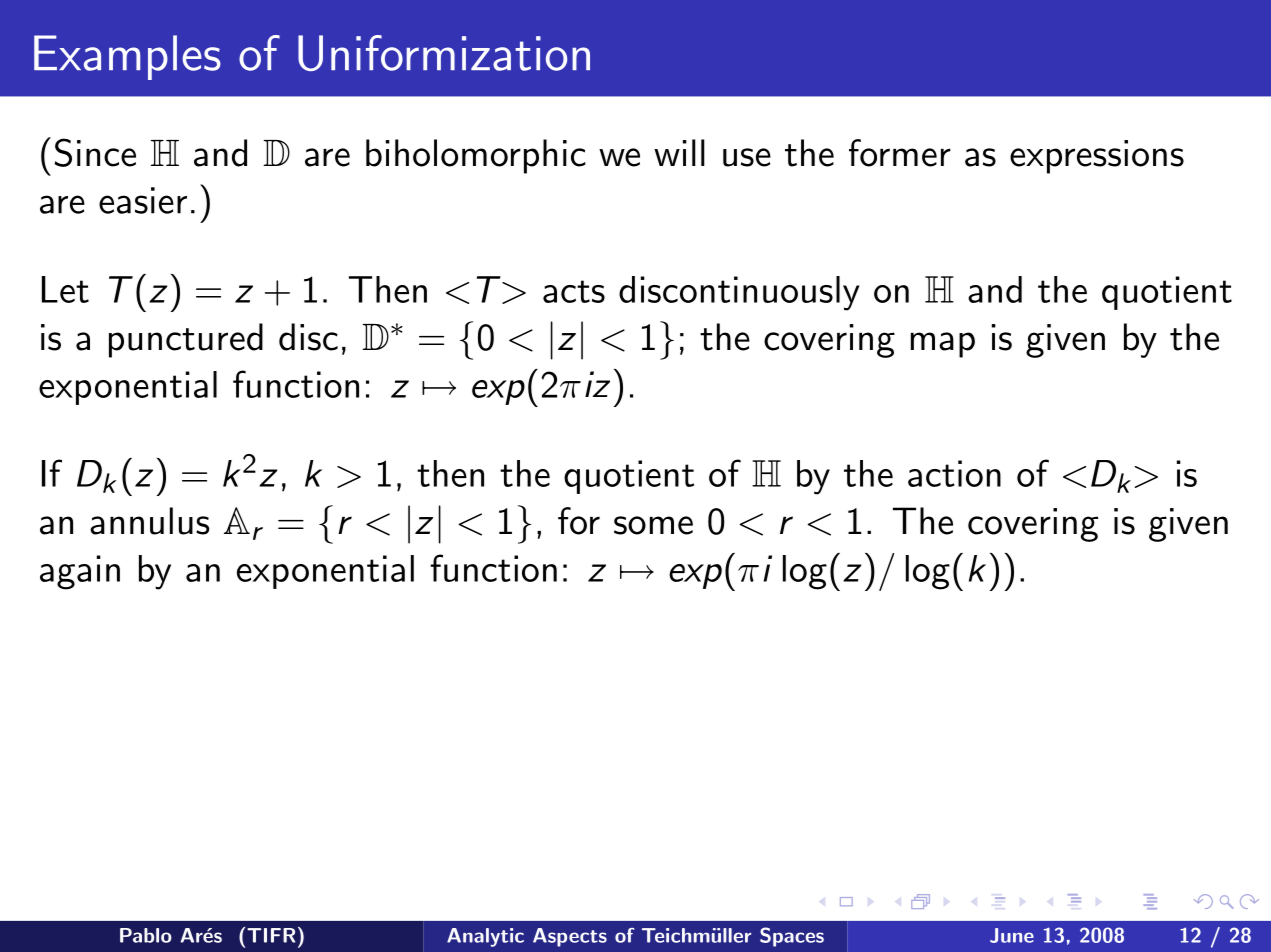 This image has width=1271, height=952. Describe the element at coordinates (954, 473) in the image. I see `action` at that location.
